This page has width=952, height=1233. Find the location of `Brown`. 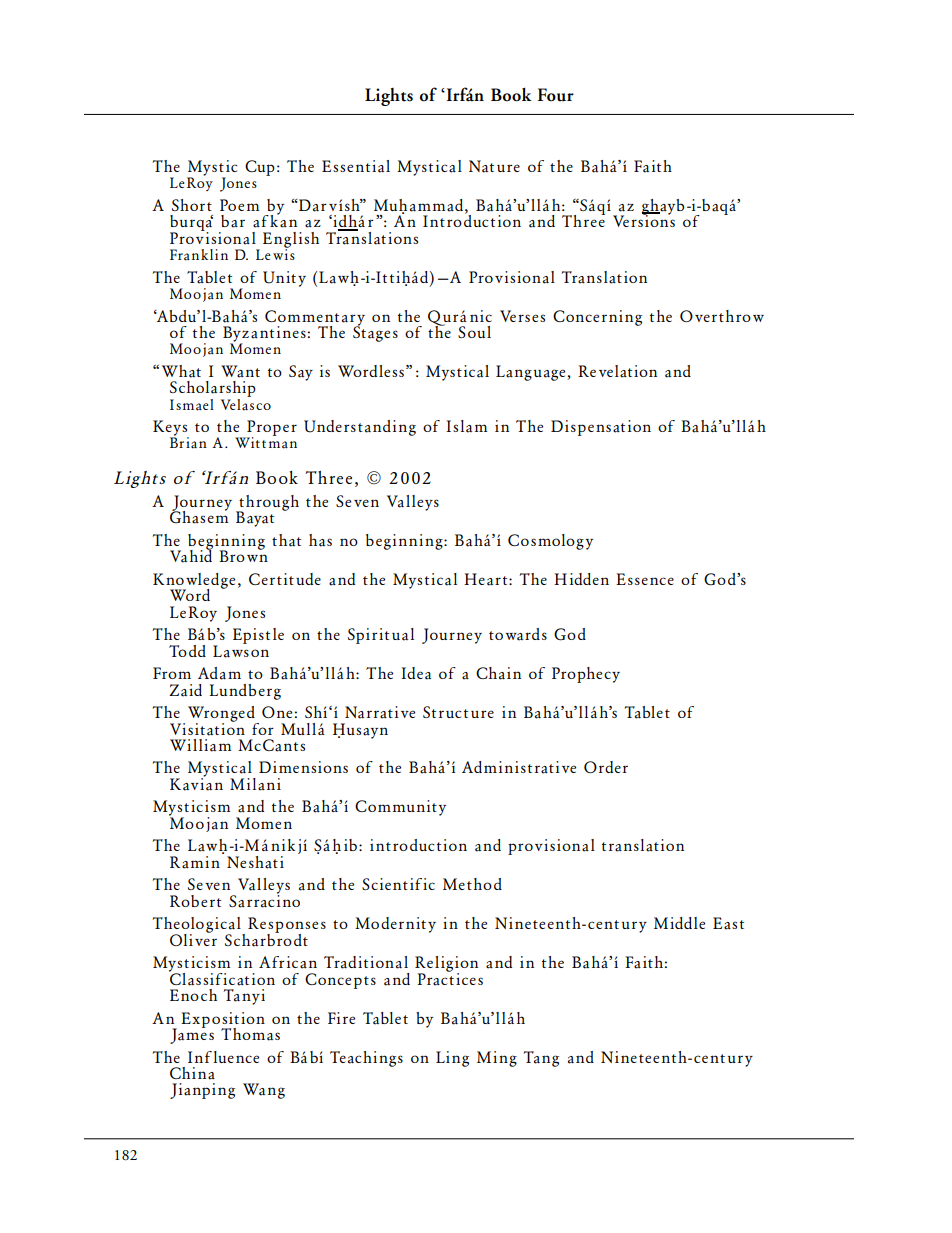

Brown is located at coordinates (243, 555).
